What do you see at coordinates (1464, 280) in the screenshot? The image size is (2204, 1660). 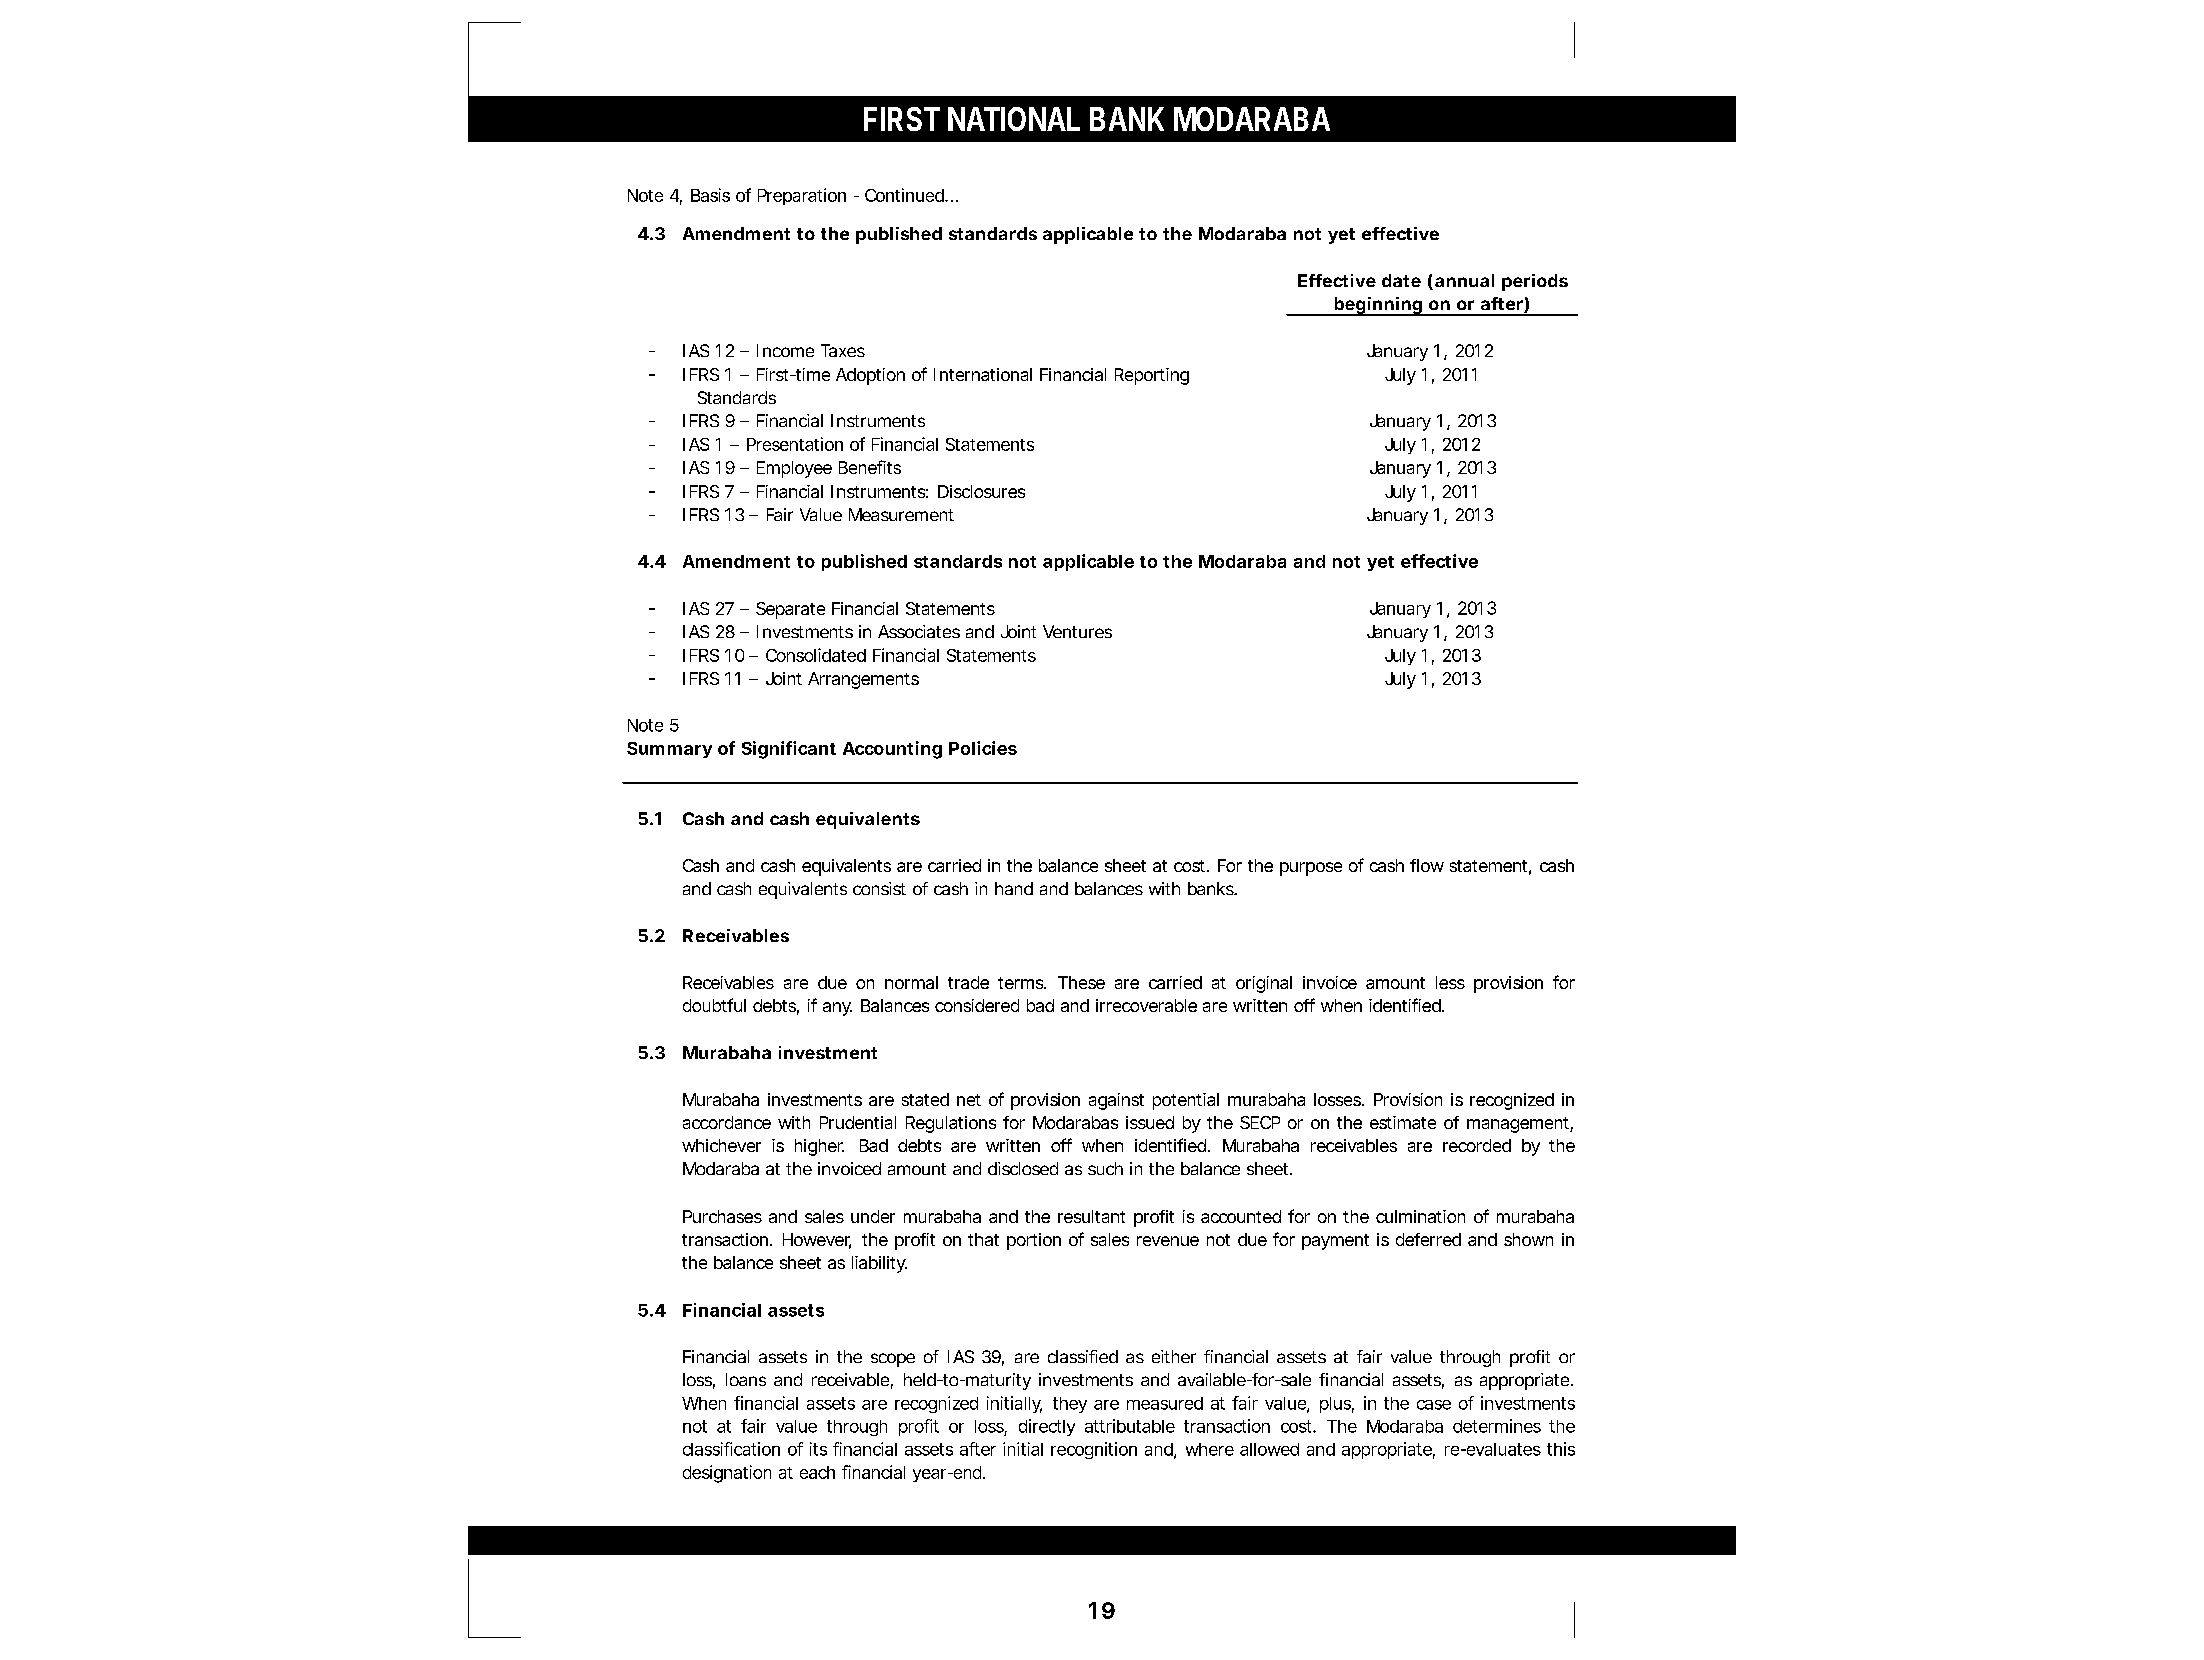 I see `annual` at bounding box center [1464, 280].
